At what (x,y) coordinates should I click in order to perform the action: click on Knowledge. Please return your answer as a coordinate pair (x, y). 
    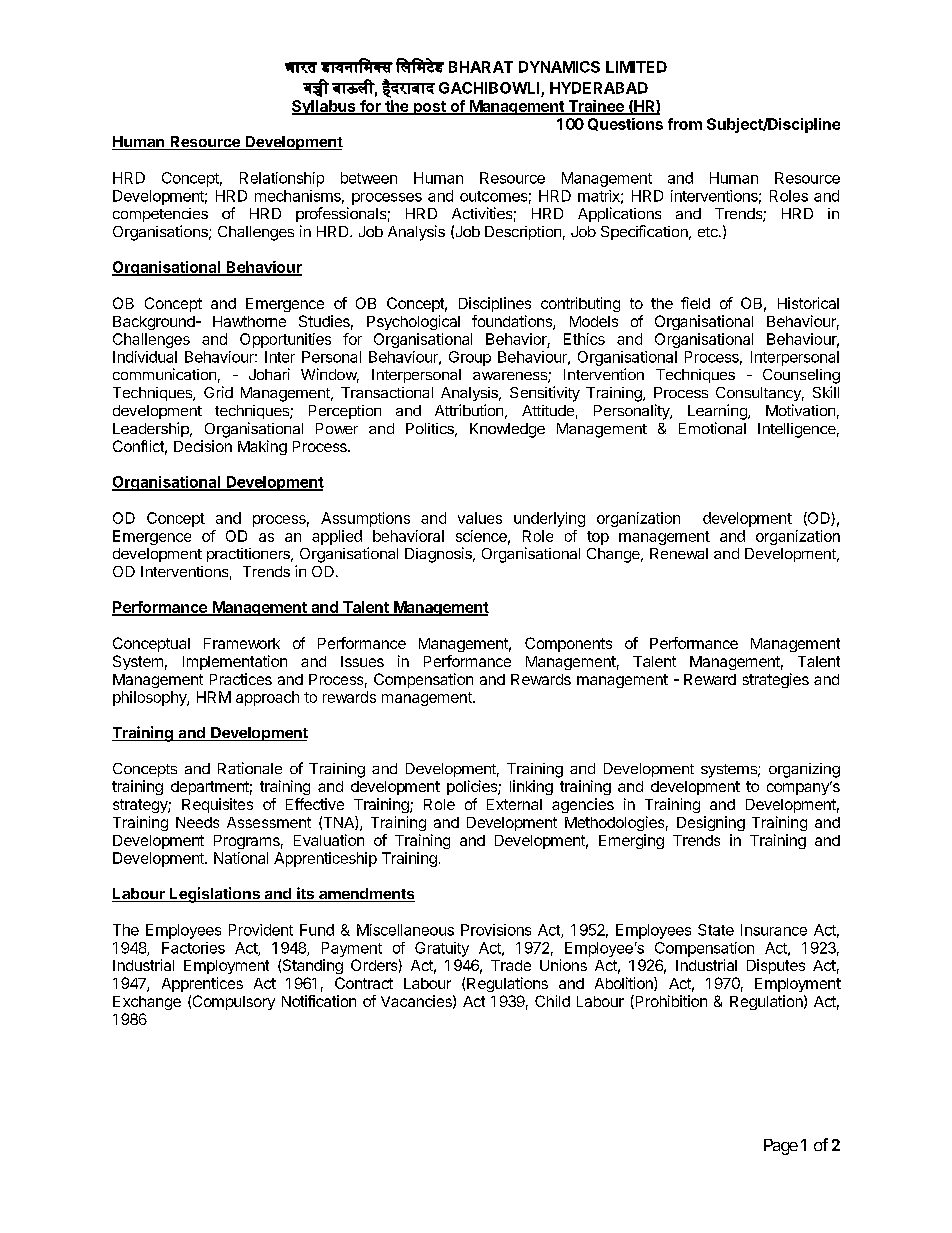
    Looking at the image, I should click on (507, 430).
